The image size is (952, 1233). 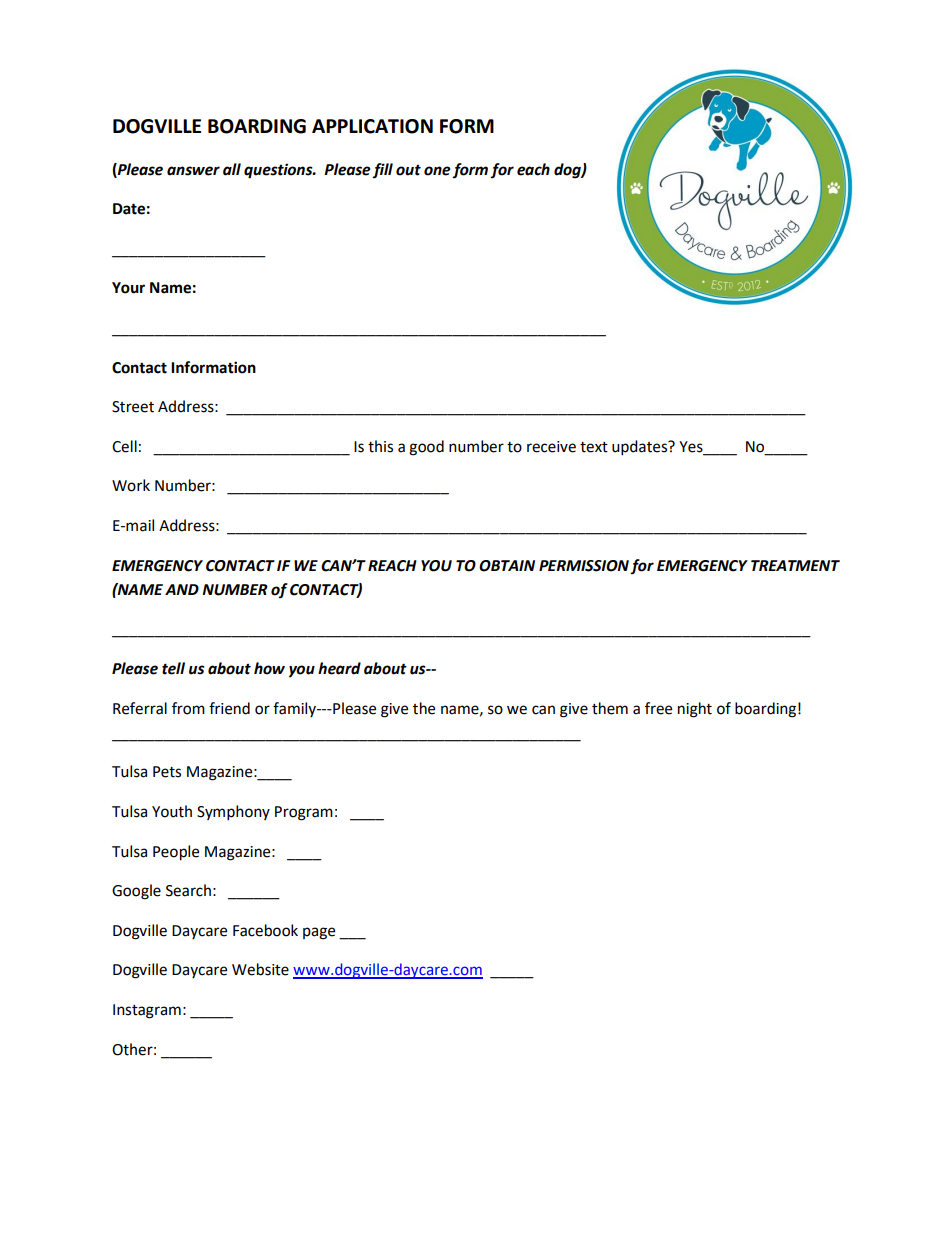 What do you see at coordinates (437, 171) in the document?
I see `one` at bounding box center [437, 171].
